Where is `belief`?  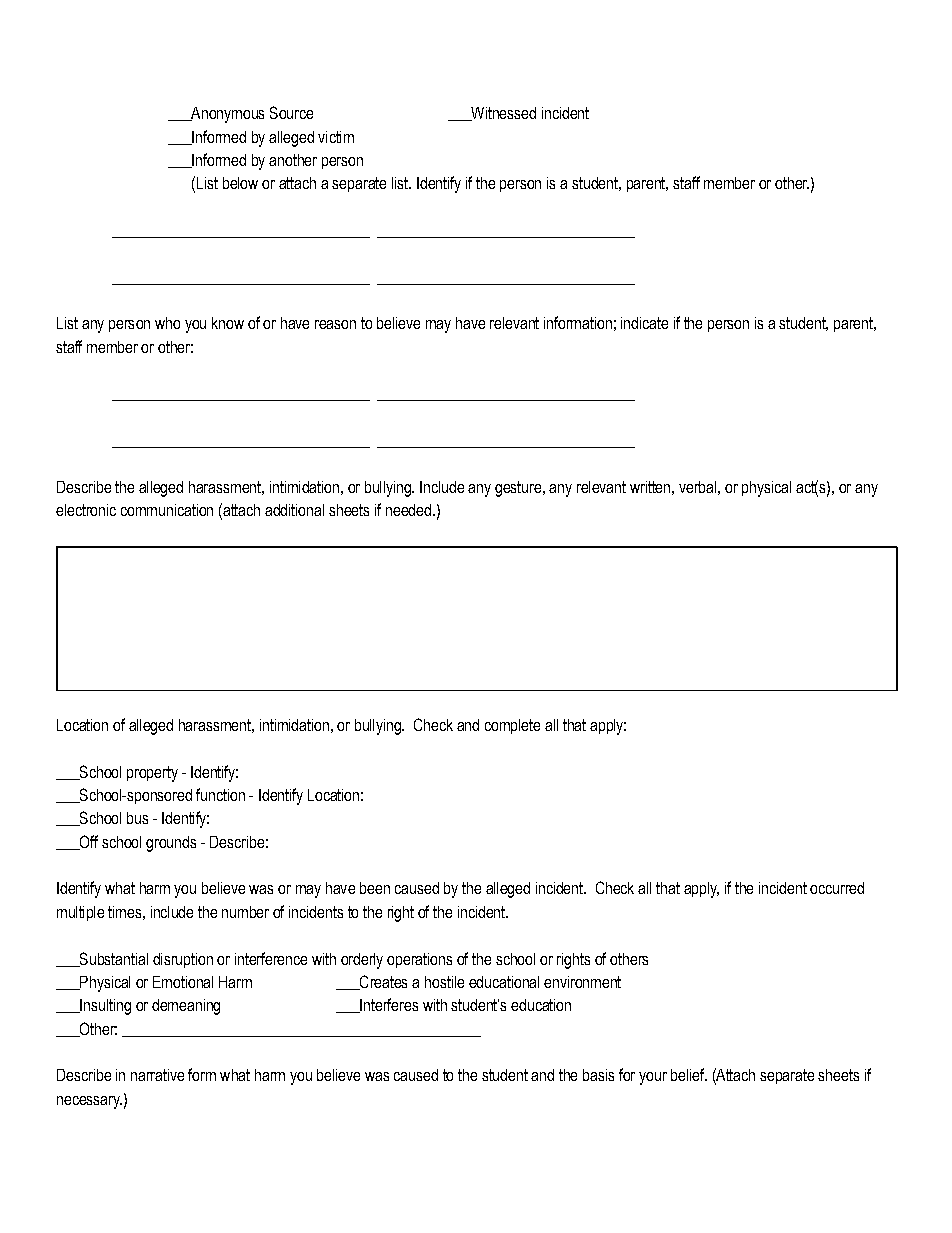 belief is located at coordinates (689, 1074).
